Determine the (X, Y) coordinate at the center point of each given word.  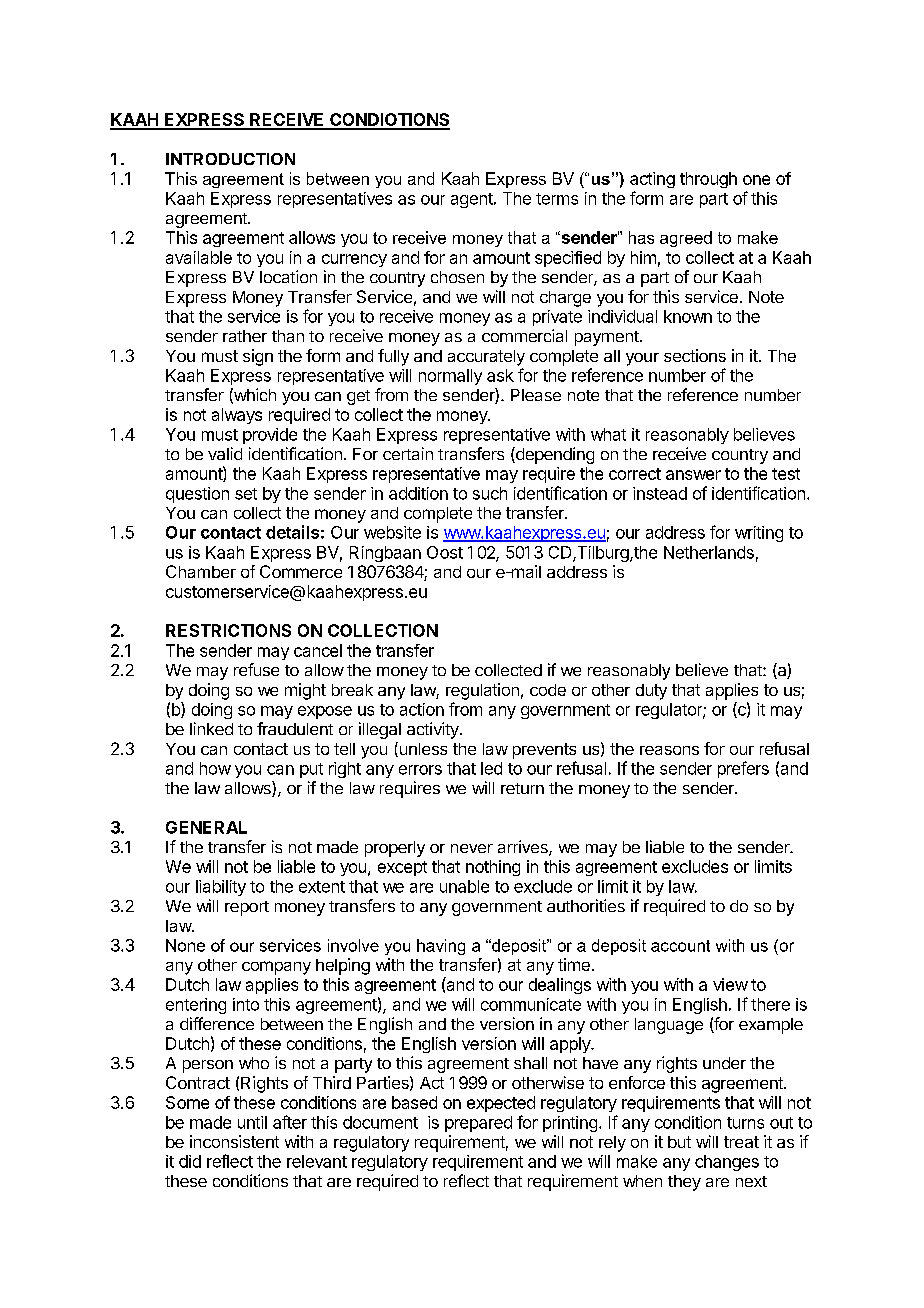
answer (693, 475)
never (472, 848)
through (708, 180)
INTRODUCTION (230, 159)
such (490, 493)
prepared (478, 1124)
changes (727, 1163)
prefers (743, 769)
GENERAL (206, 827)
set (246, 494)
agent (473, 200)
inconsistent (234, 1141)
